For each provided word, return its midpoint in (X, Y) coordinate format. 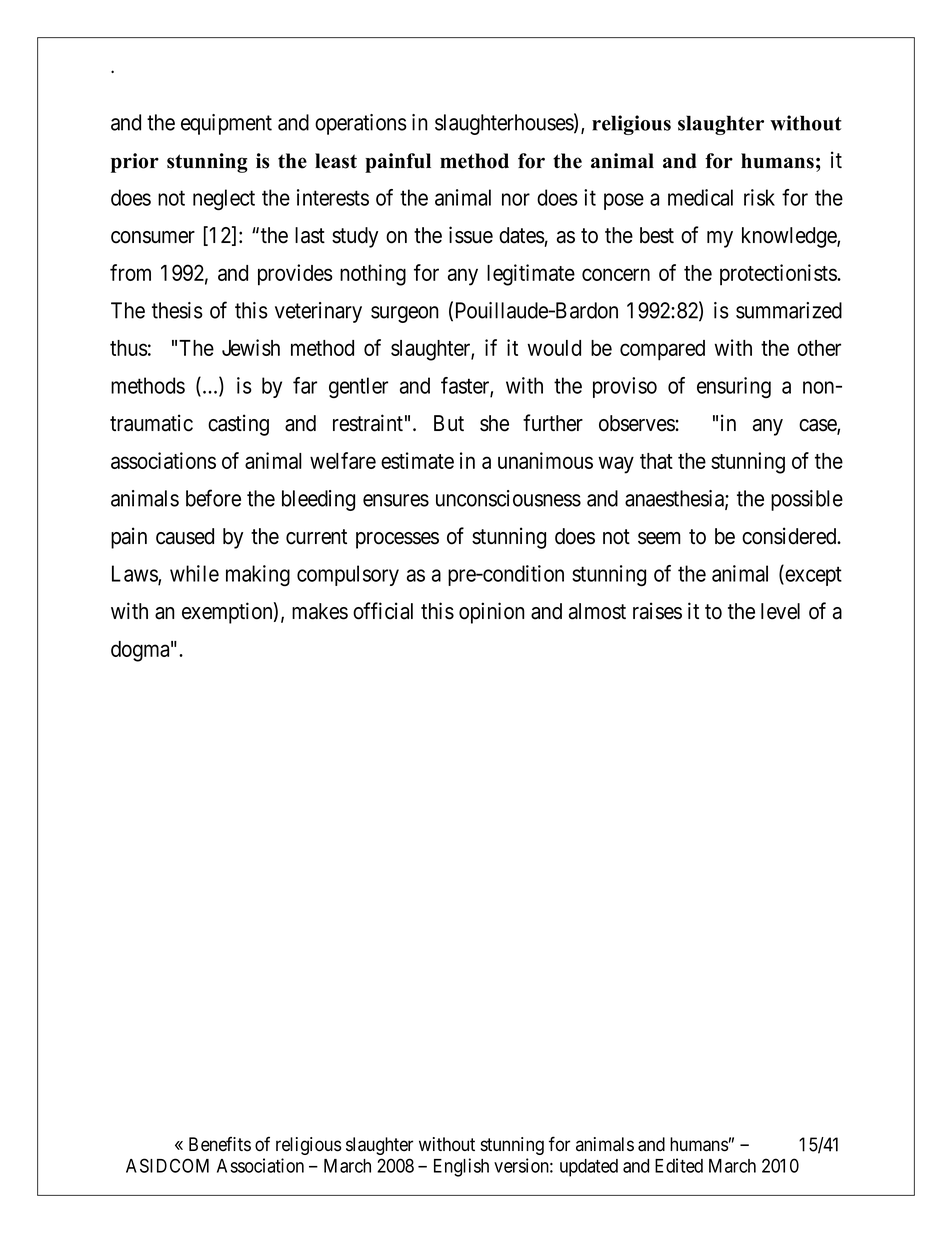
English (461, 1167)
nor (516, 199)
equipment (226, 124)
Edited (679, 1165)
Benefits (220, 1144)
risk (759, 197)
